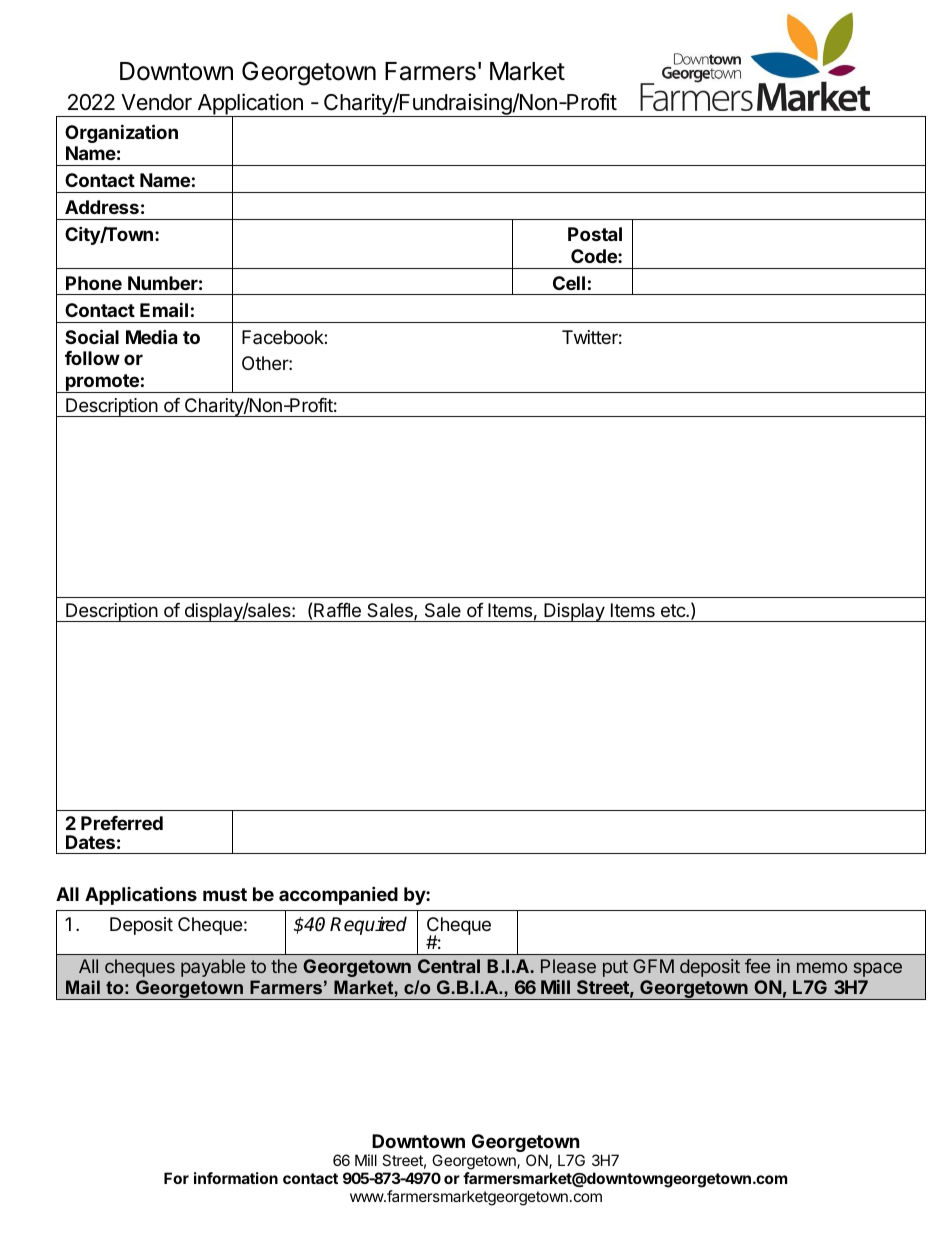 The width and height of the document is (952, 1233). Describe the element at coordinates (122, 823) in the document. I see `Preferred` at that location.
